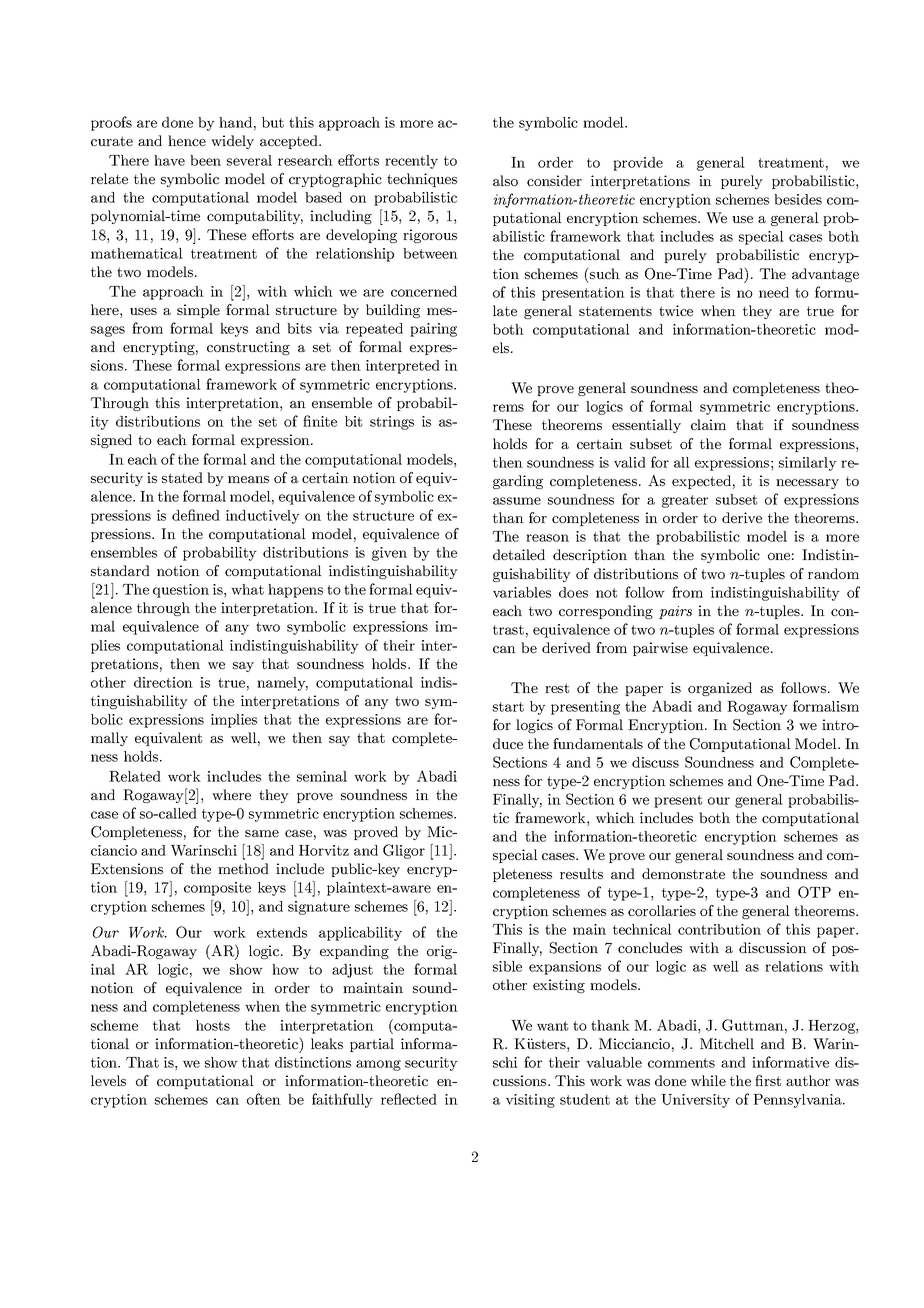 The width and height of the screenshot is (924, 1308). What do you see at coordinates (675, 612) in the screenshot?
I see `pairs` at bounding box center [675, 612].
